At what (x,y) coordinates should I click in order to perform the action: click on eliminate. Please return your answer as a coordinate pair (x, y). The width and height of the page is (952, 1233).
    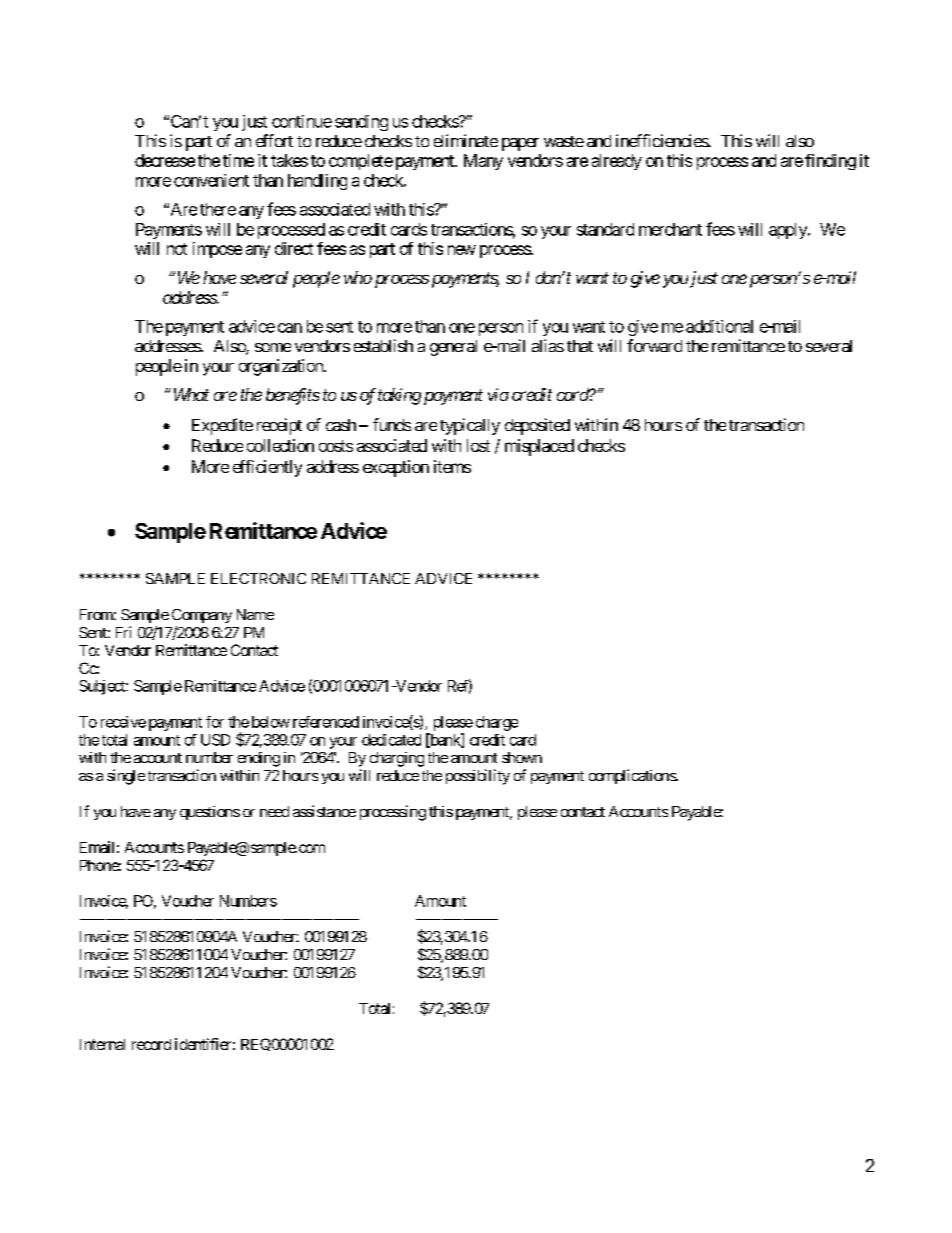
    Looking at the image, I should click on (466, 140).
